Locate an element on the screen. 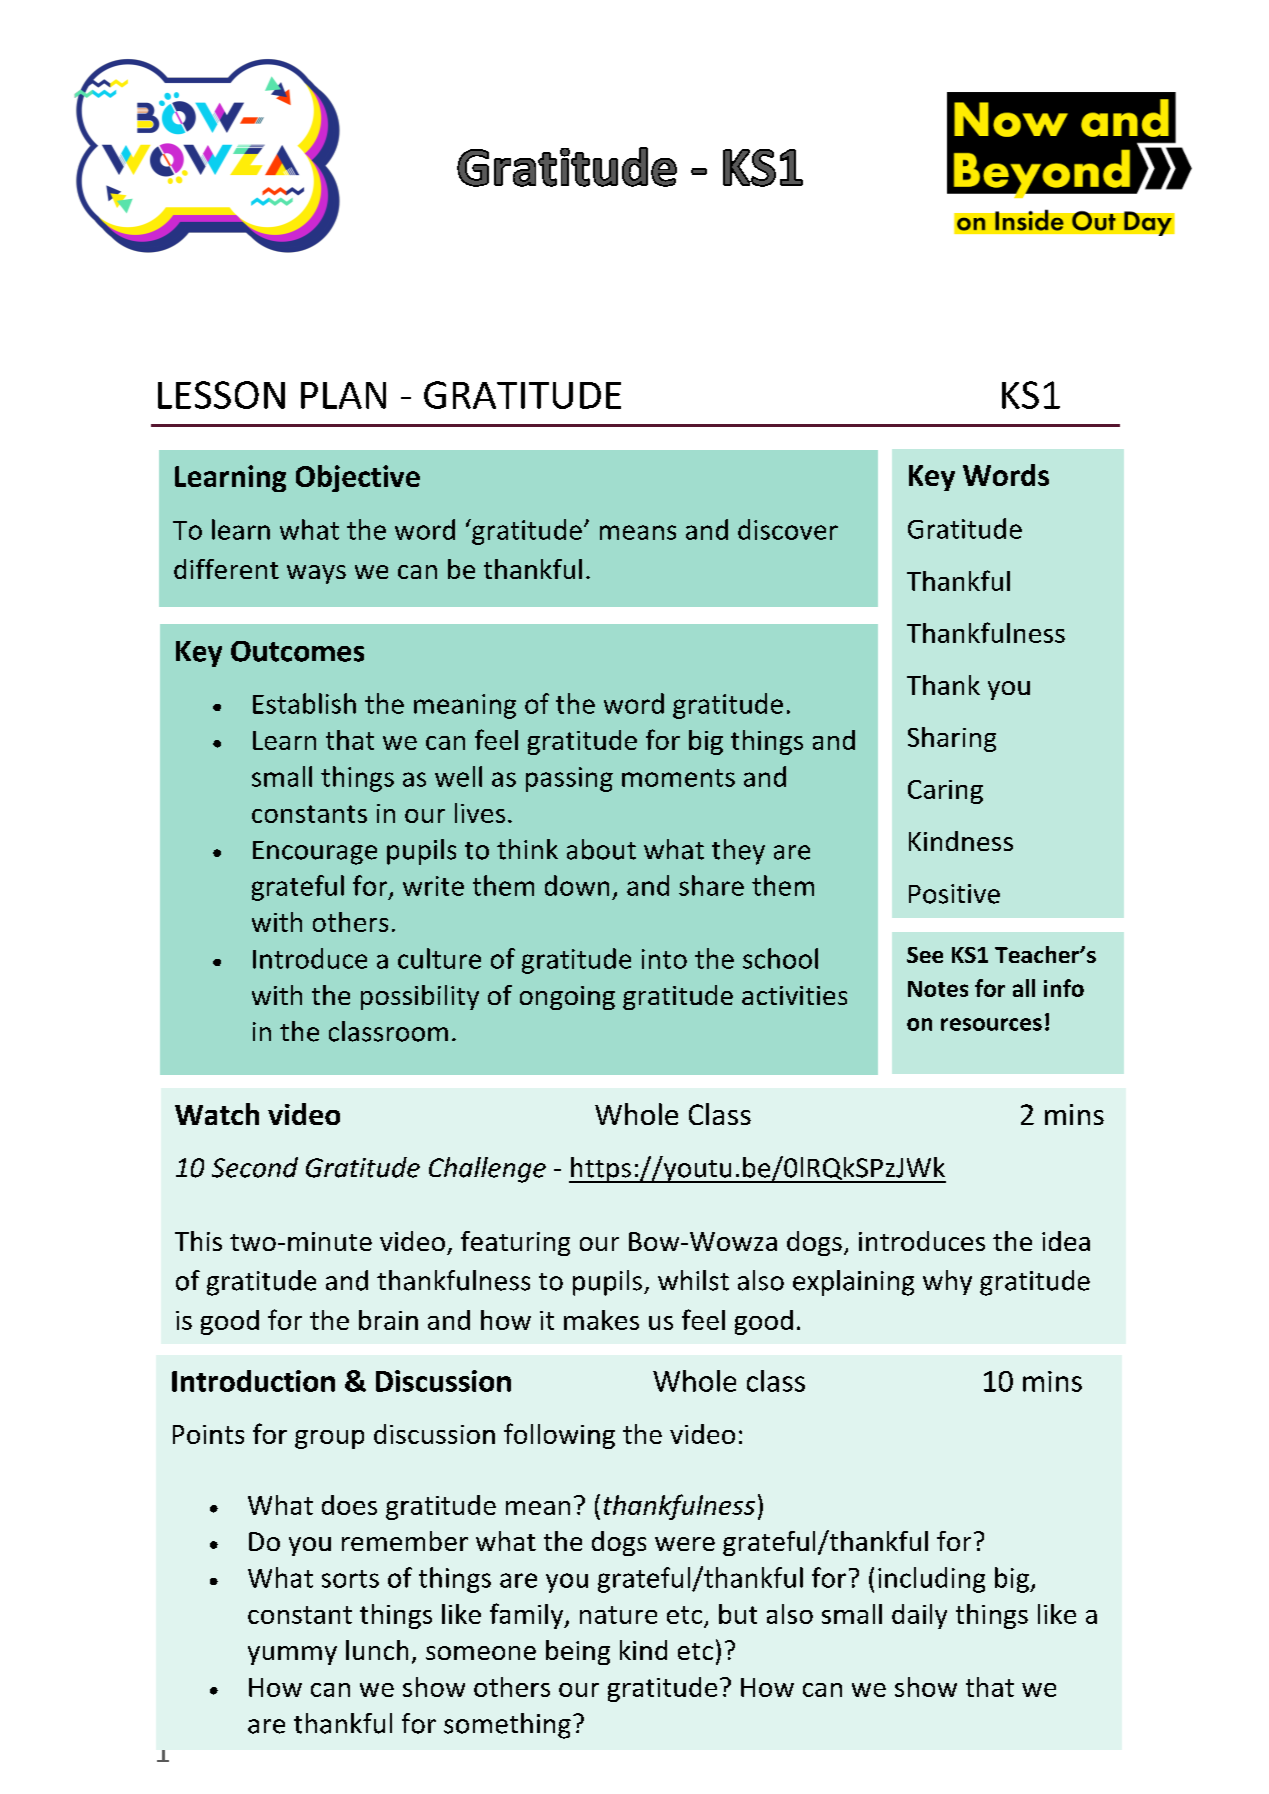 This screenshot has width=1269, height=1794. PLAN is located at coordinates (343, 395).
